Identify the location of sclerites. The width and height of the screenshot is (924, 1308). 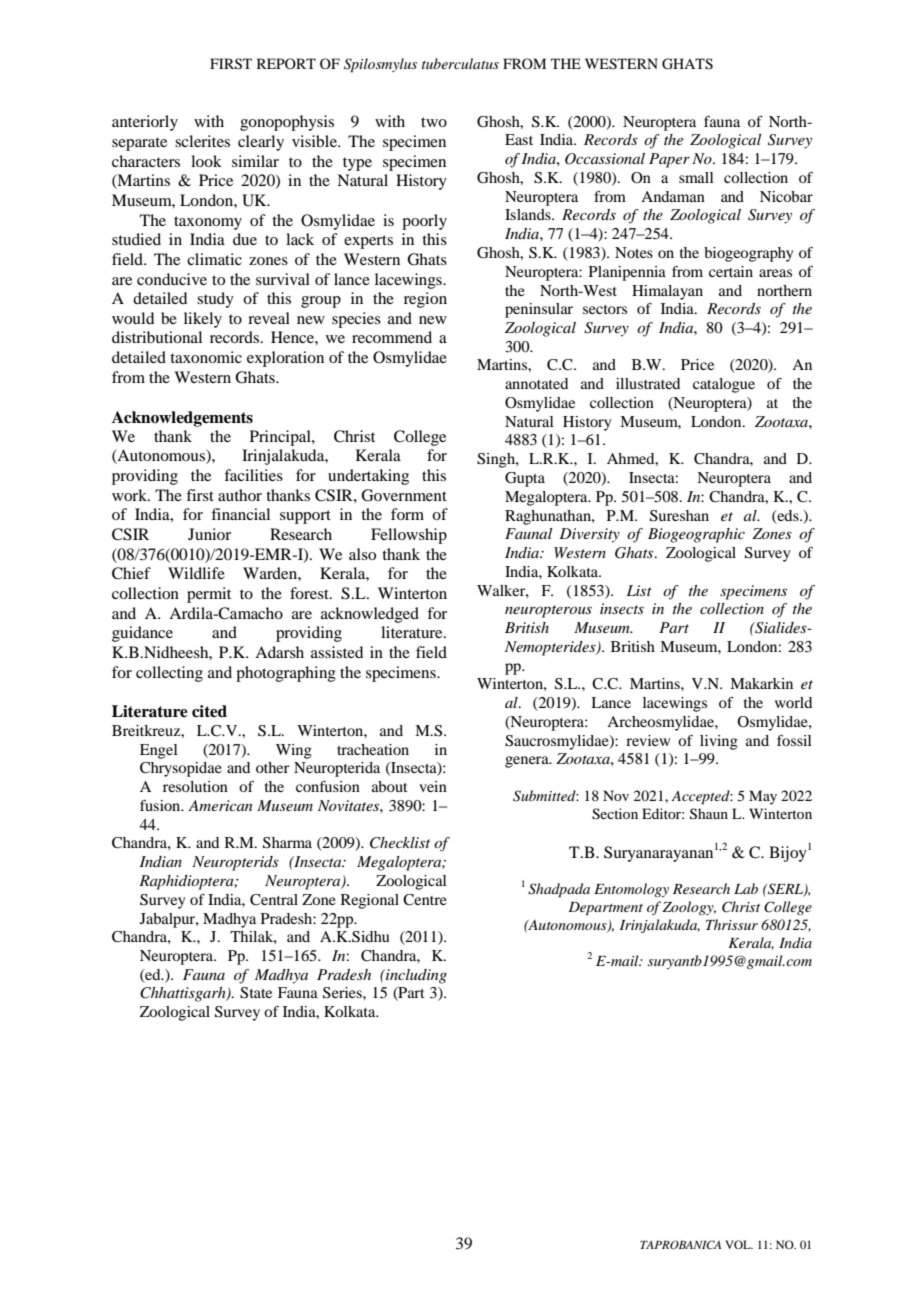
(202, 141).
